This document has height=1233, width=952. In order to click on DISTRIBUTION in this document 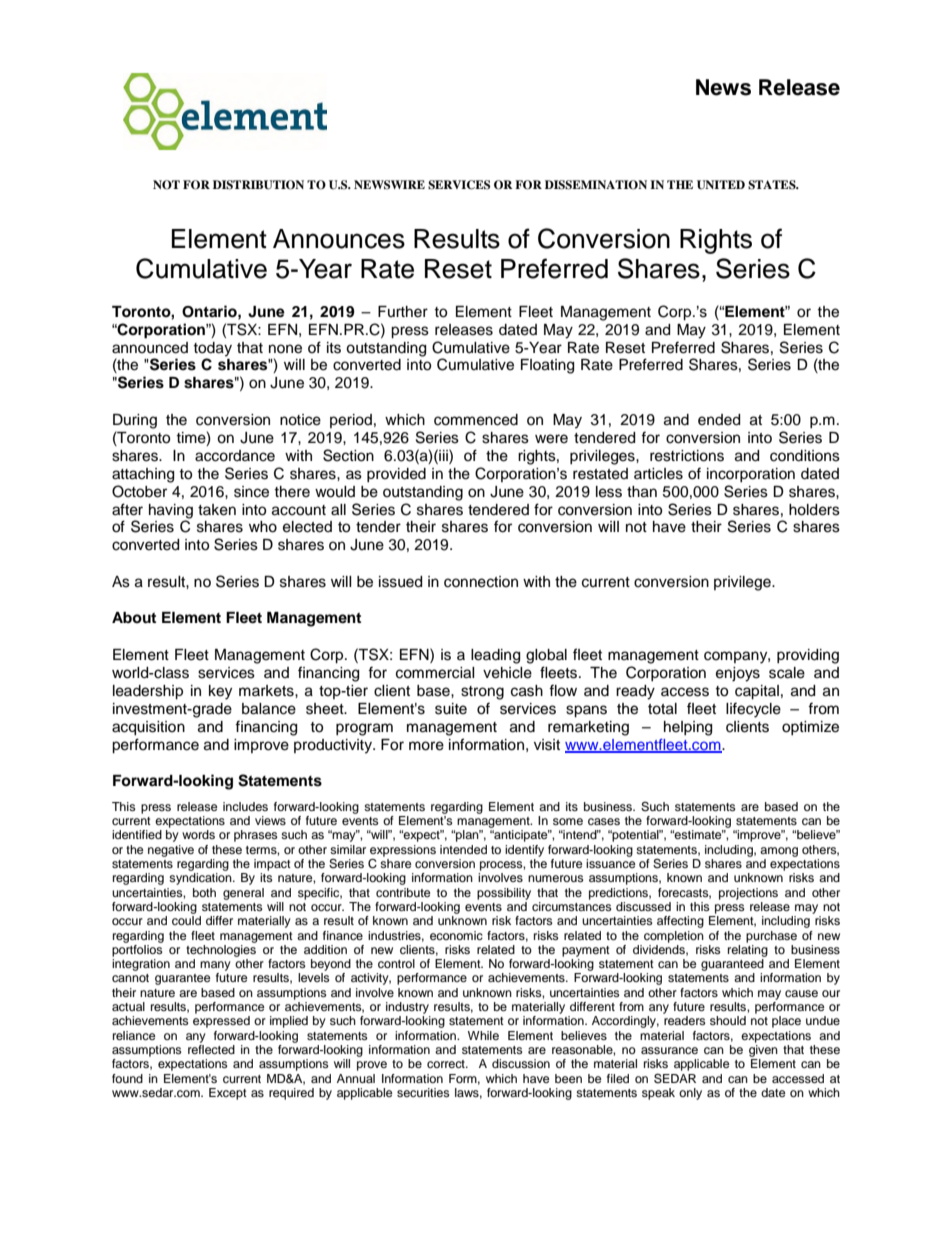, I will do `click(258, 185)`.
